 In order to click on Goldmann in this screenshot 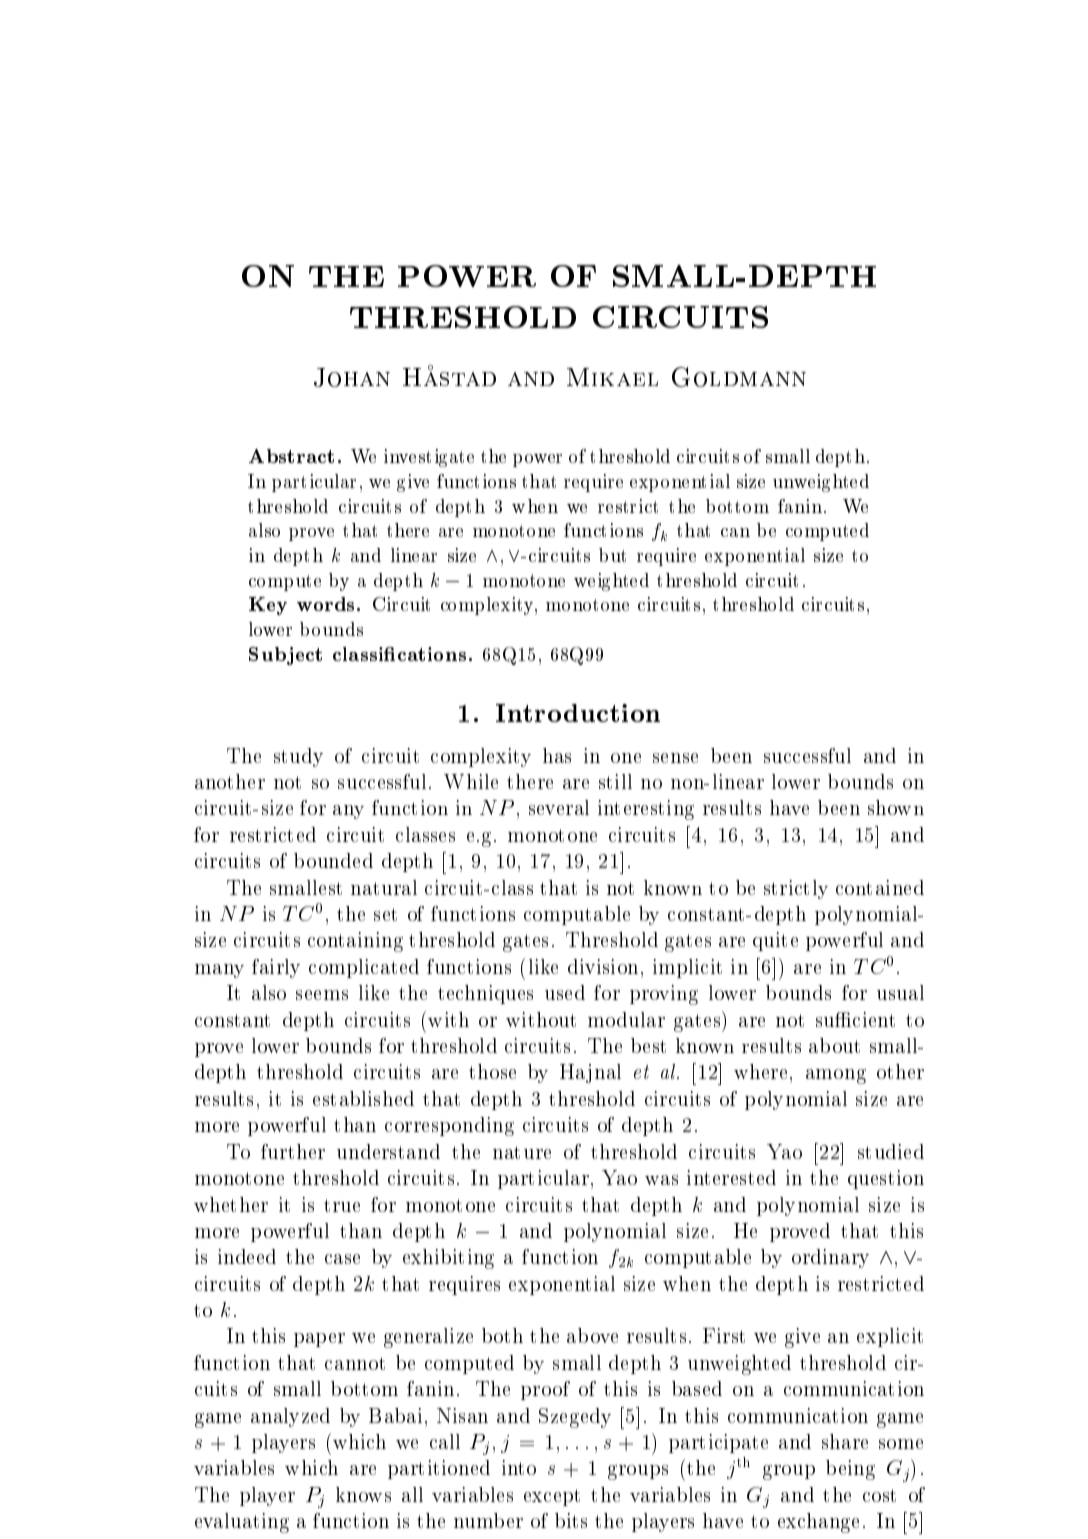, I will do `click(739, 377)`.
